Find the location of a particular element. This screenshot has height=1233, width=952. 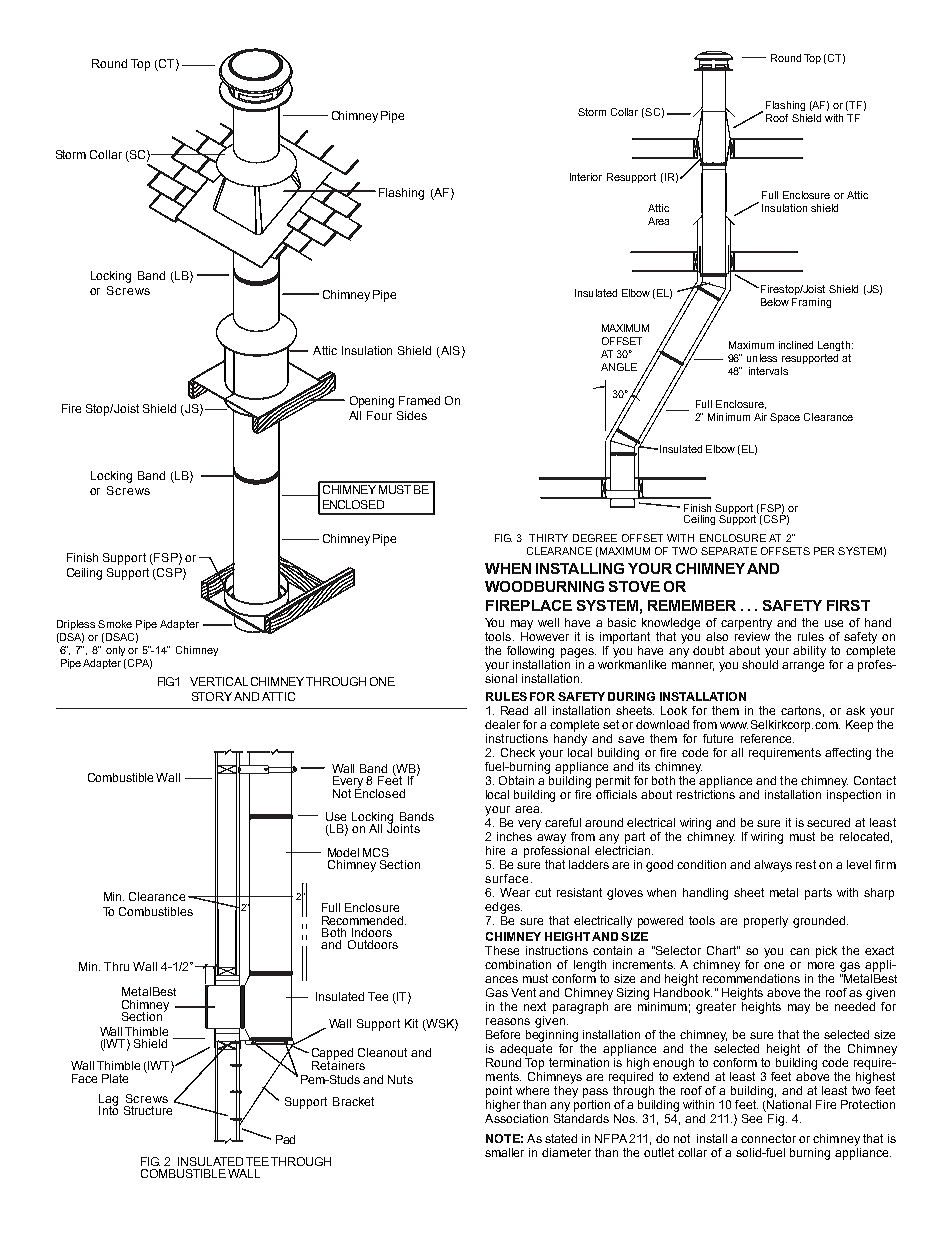

secured is located at coordinates (828, 822).
